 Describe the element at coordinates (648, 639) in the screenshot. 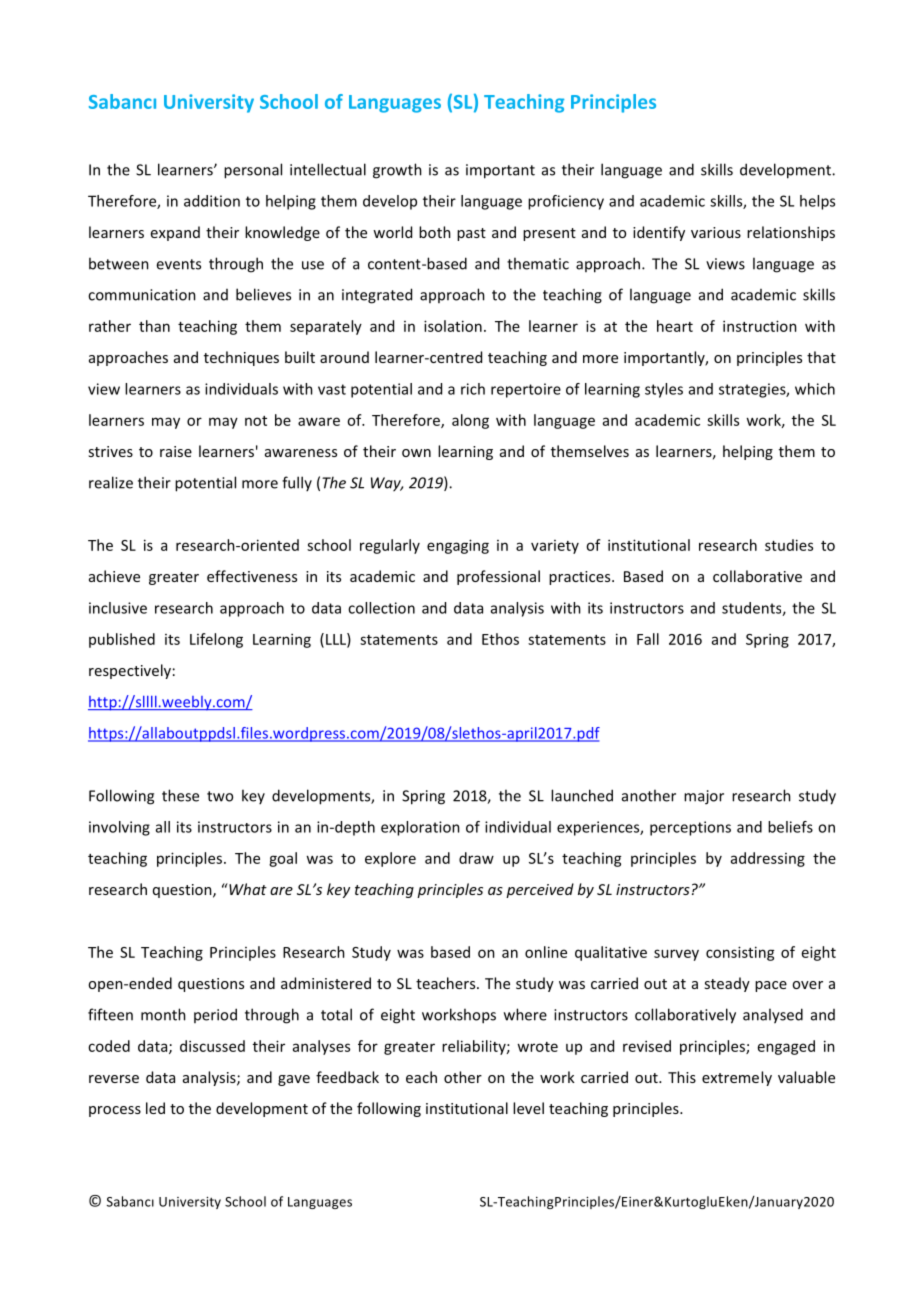

I see `Fall` at that location.
